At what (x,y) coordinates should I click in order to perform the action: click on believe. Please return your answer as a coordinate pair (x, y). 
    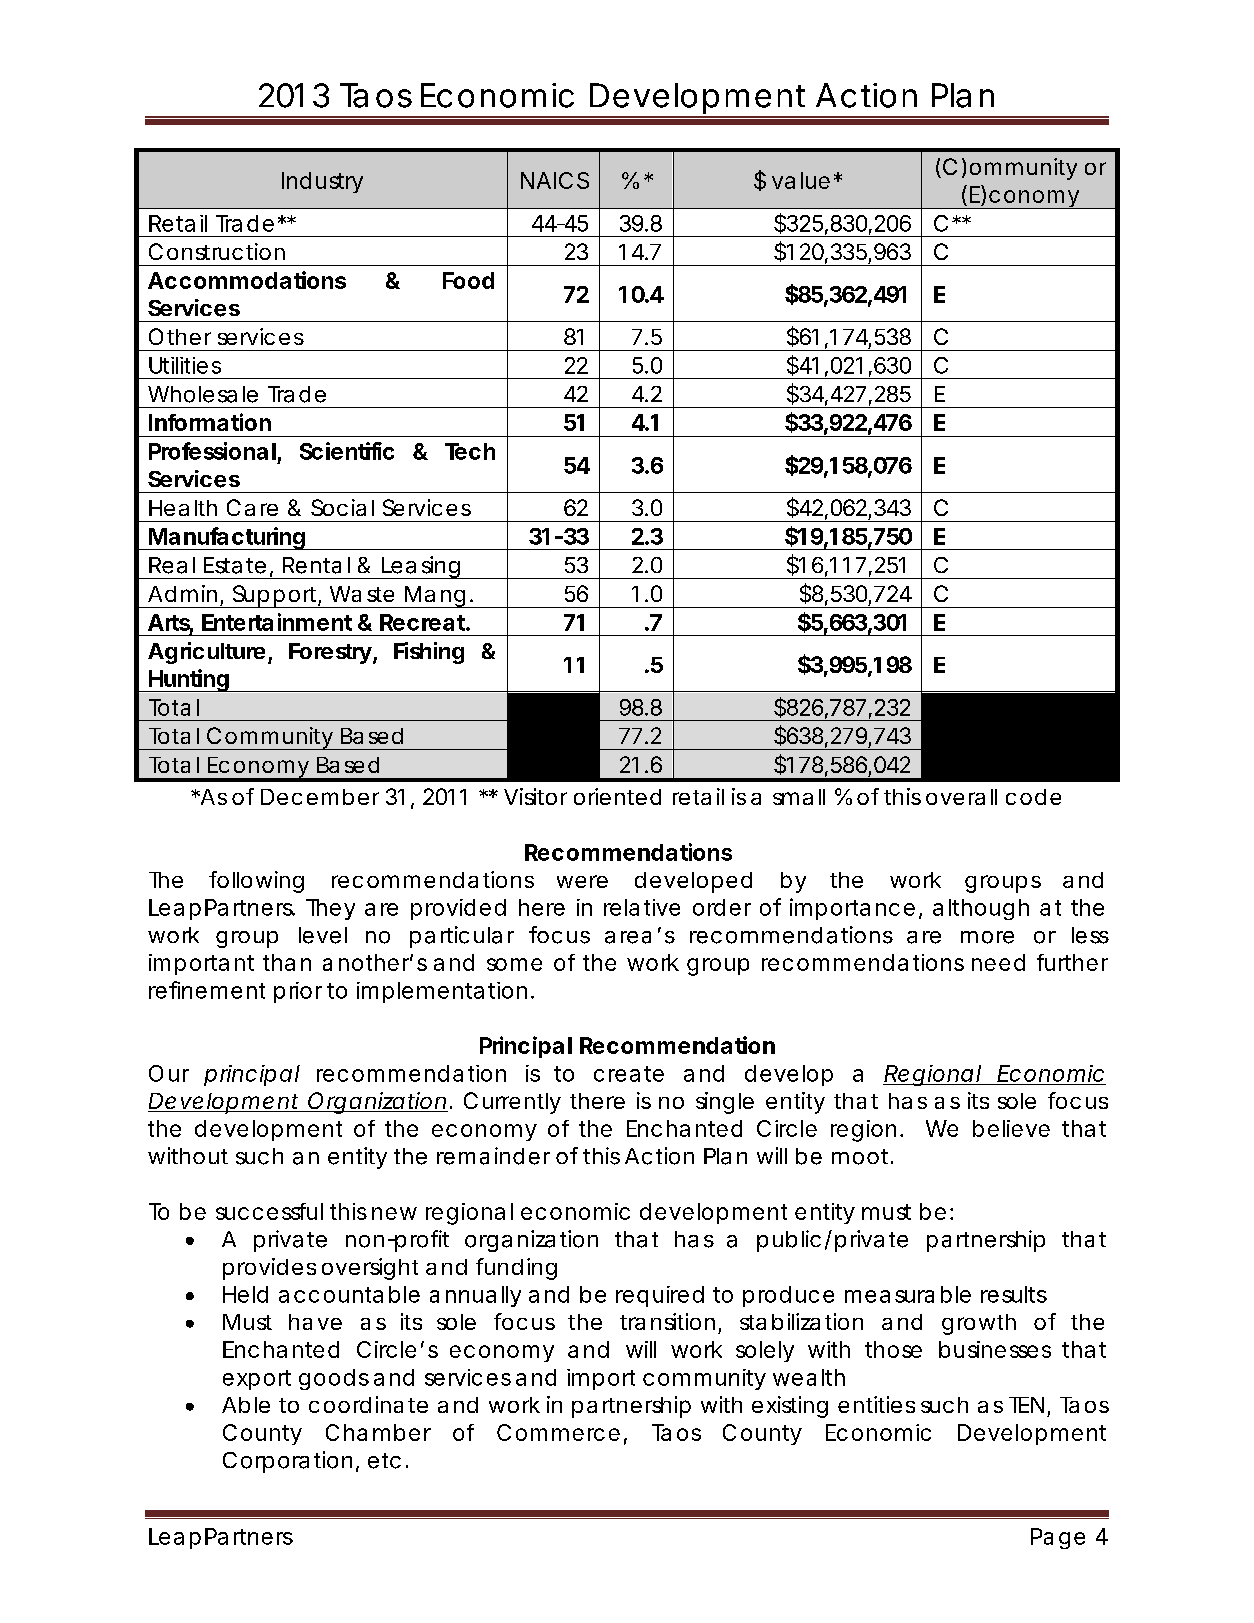
    Looking at the image, I should click on (1011, 1128).
